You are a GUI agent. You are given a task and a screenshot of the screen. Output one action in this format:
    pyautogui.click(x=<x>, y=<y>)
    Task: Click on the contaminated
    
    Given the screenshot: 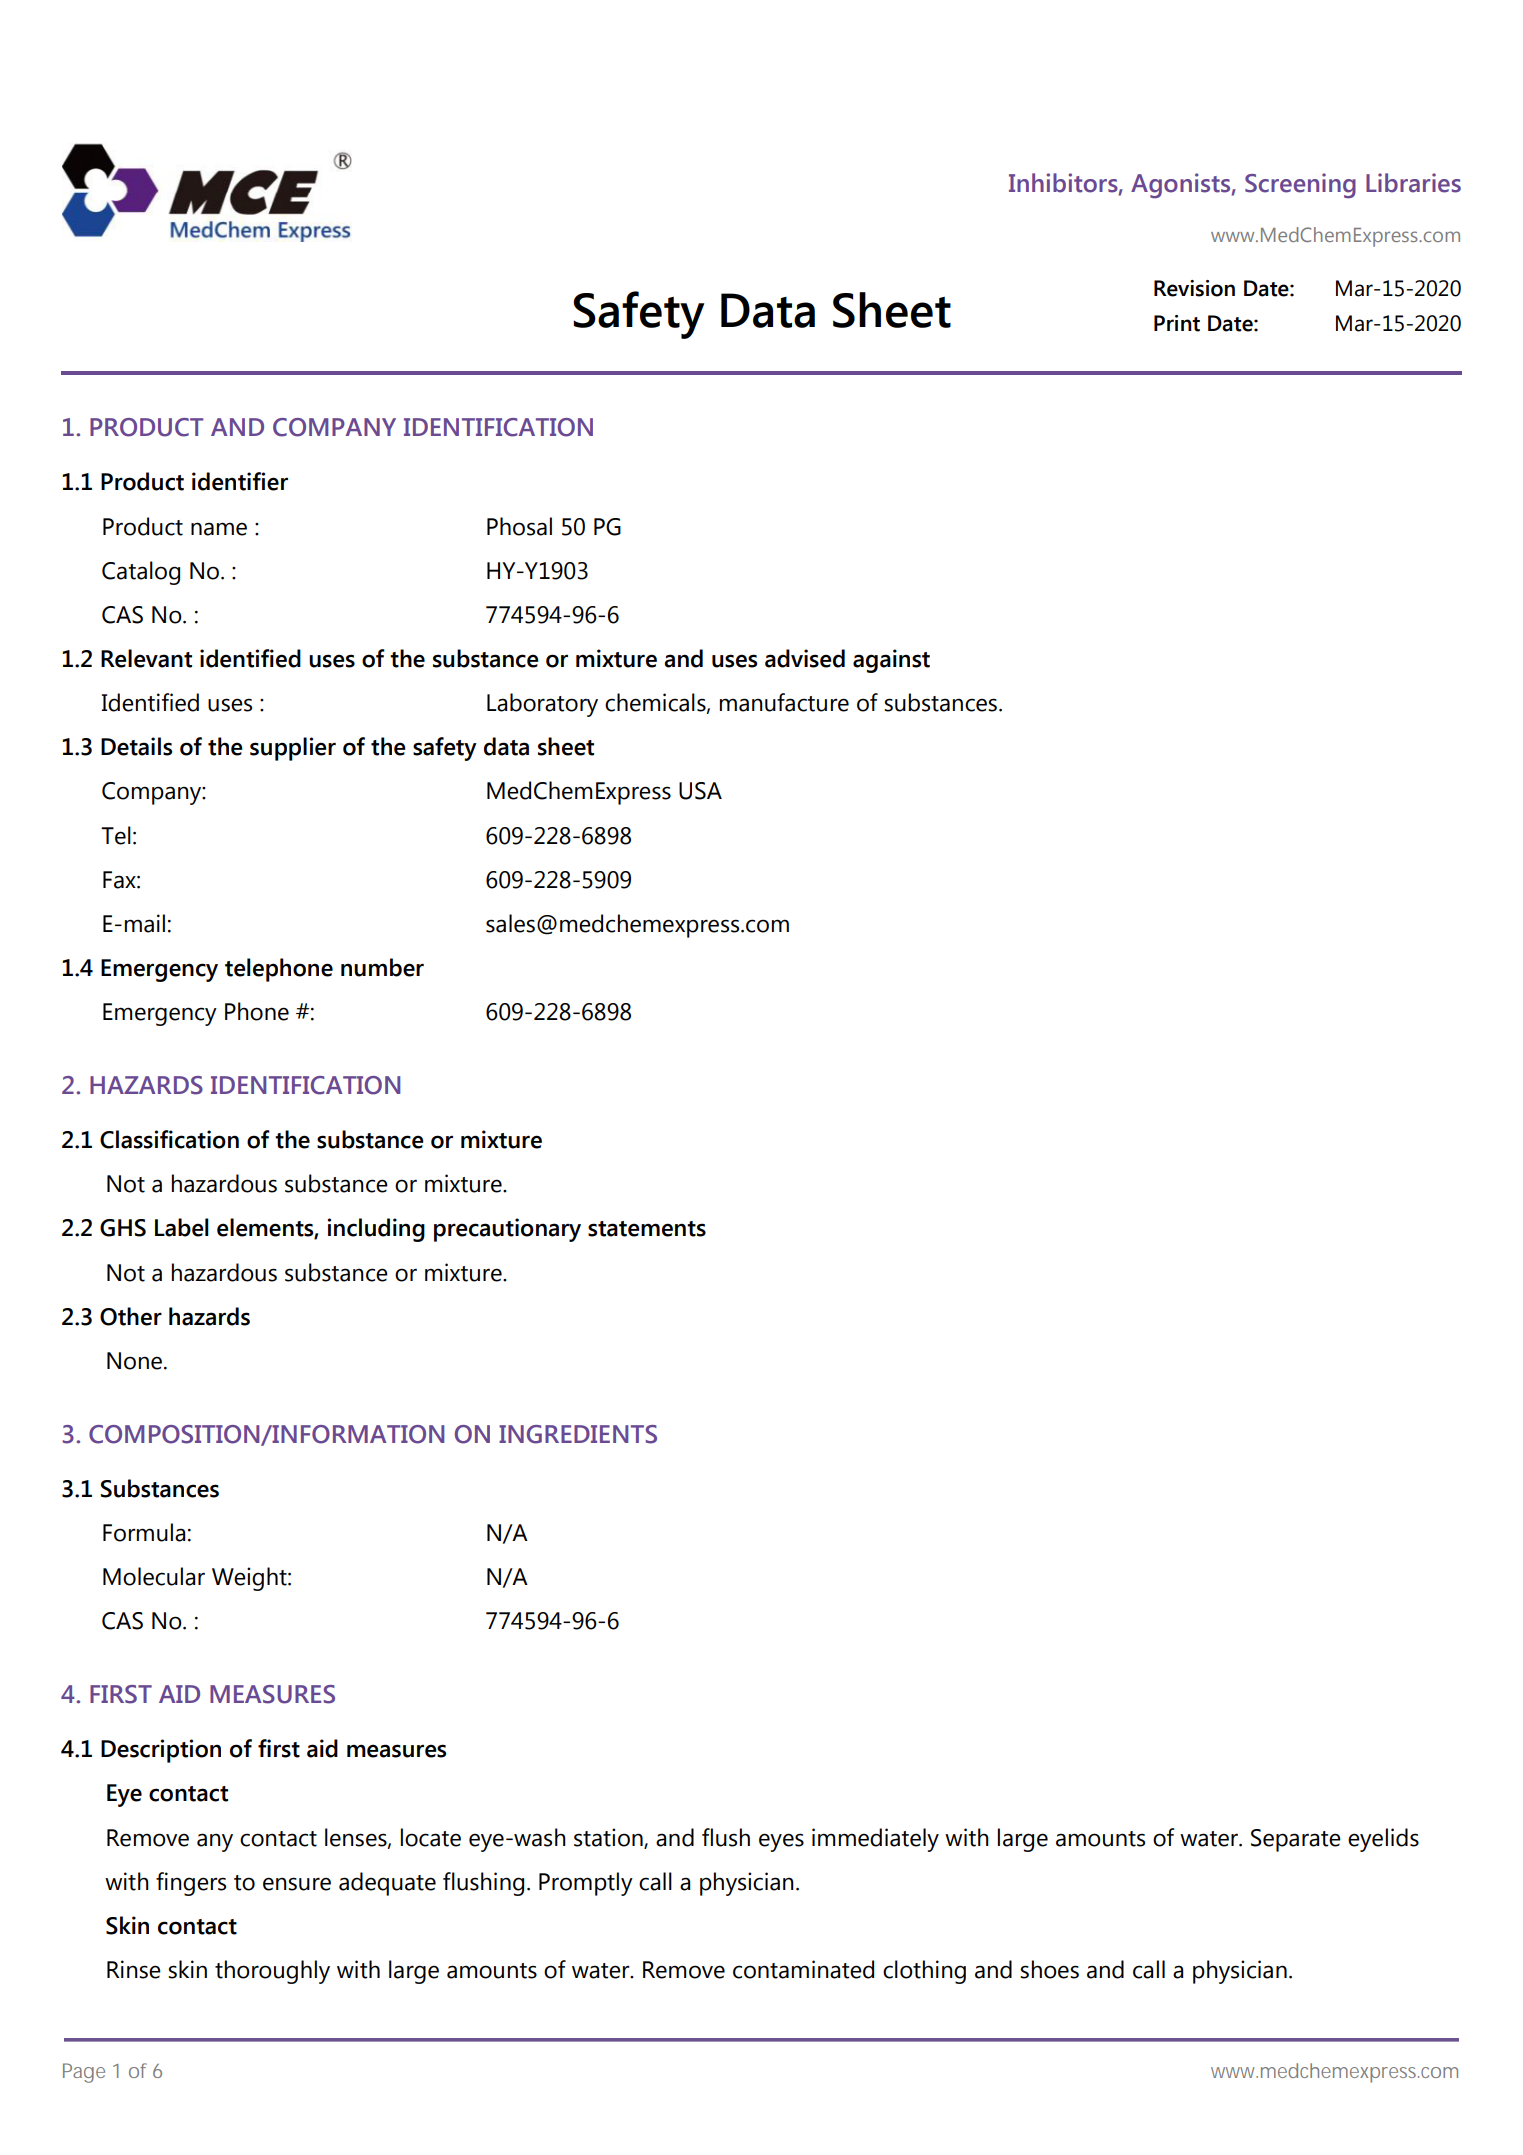 What is the action you would take?
    pyautogui.click(x=803, y=1969)
